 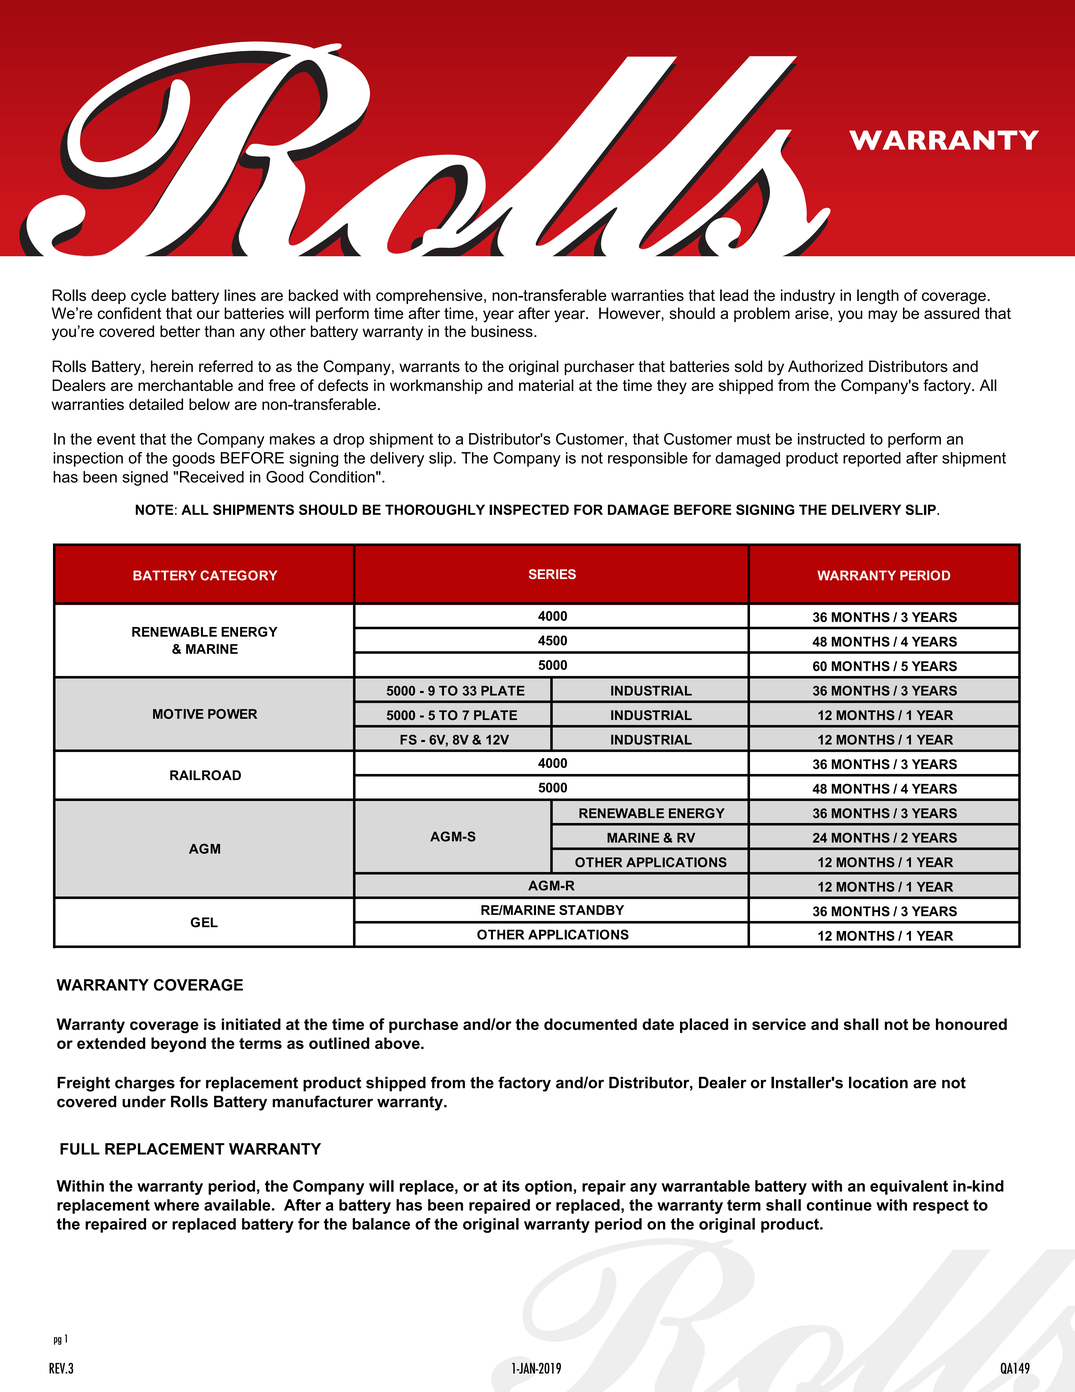 What do you see at coordinates (238, 575) in the screenshot?
I see `CATEGORY` at bounding box center [238, 575].
